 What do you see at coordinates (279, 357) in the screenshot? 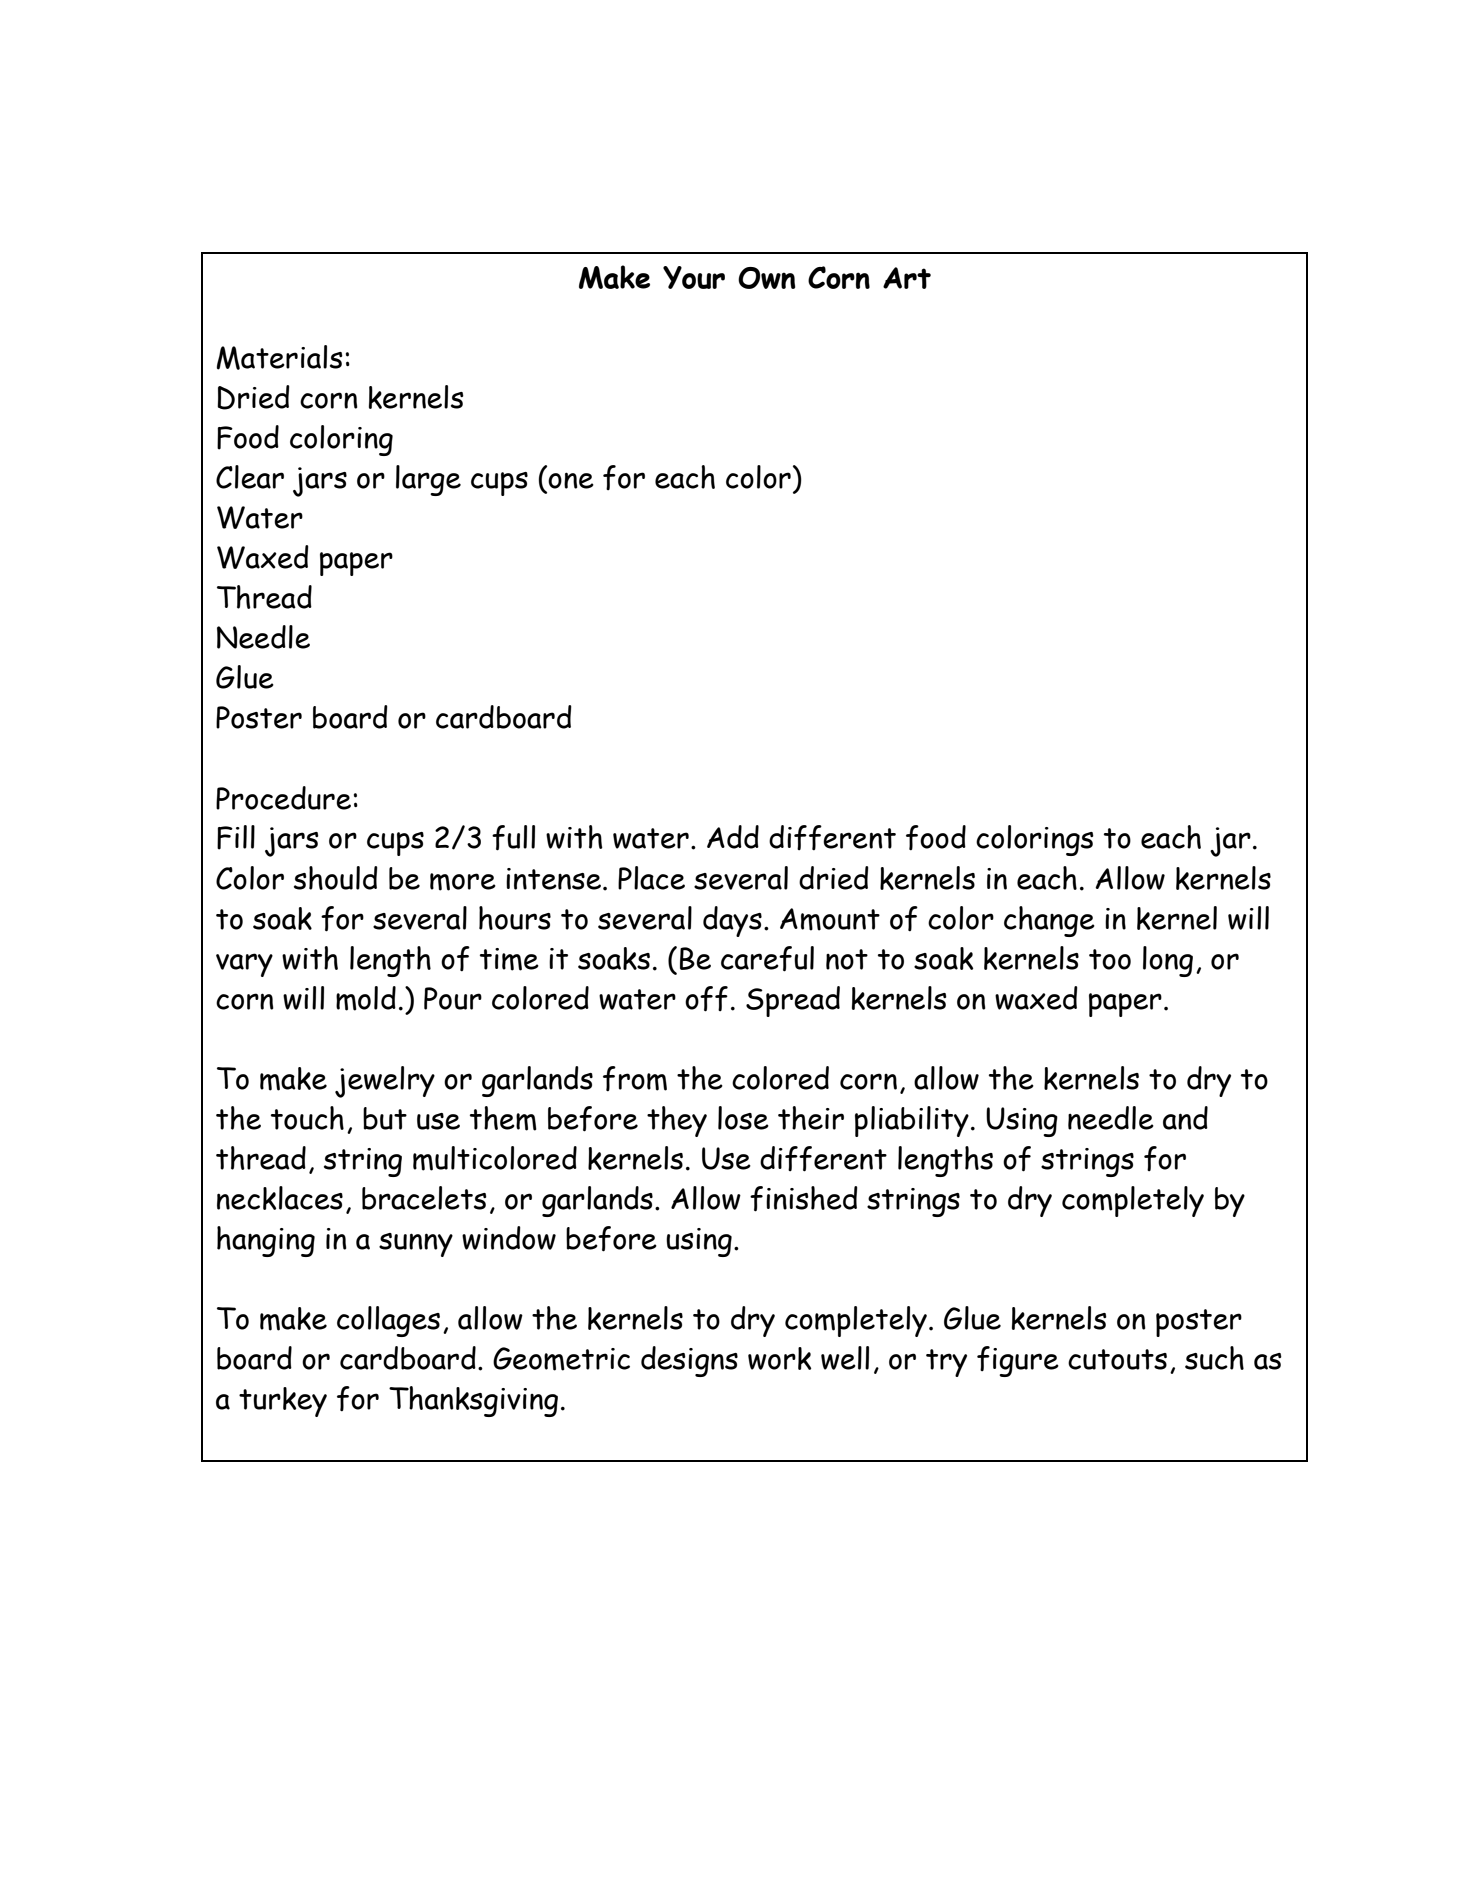
I see `Materials` at bounding box center [279, 357].
